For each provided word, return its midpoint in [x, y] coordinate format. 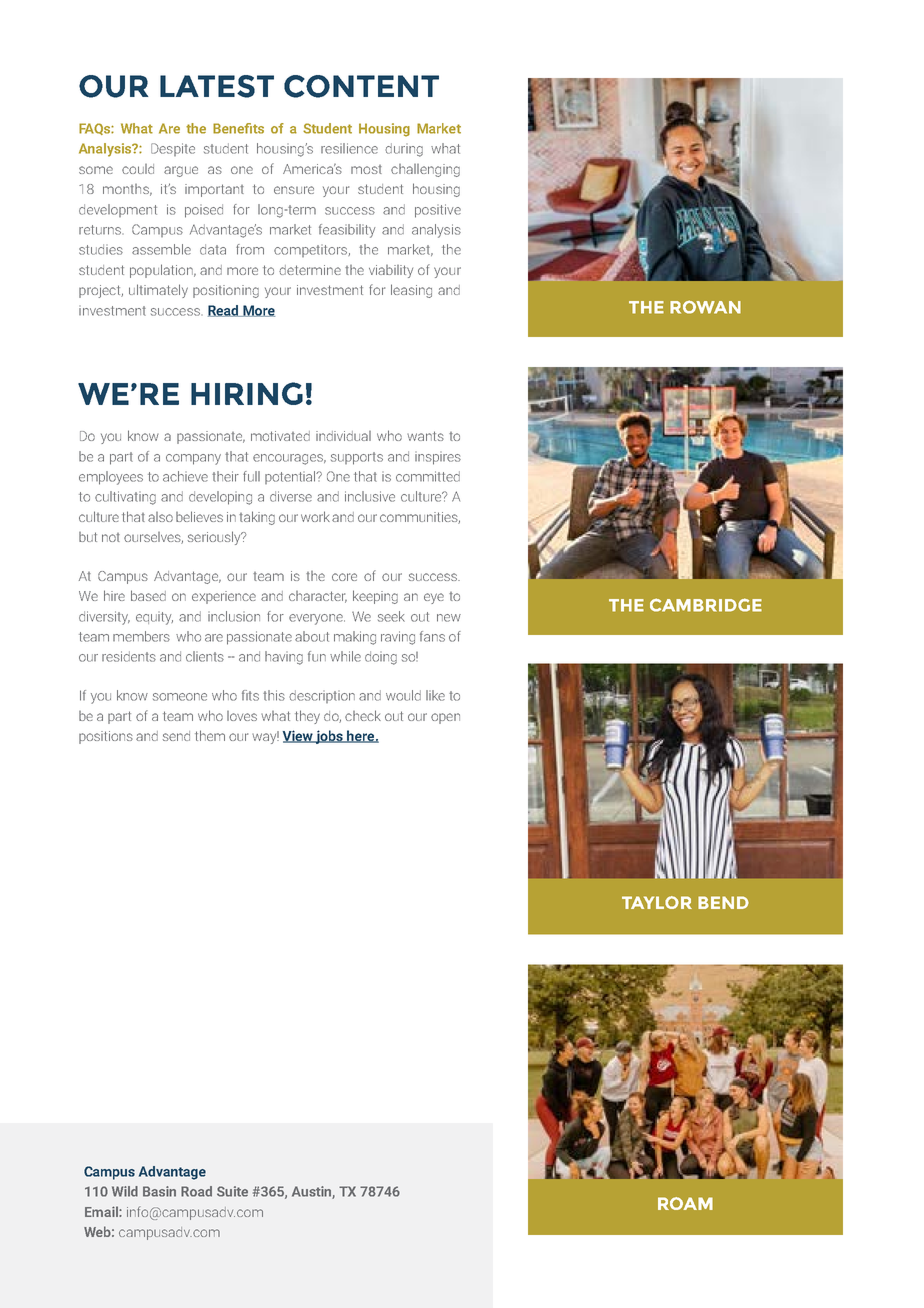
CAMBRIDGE [706, 605]
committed [428, 476]
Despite [173, 149]
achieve [185, 476]
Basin [159, 1191]
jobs [329, 737]
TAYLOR [657, 902]
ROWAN [705, 307]
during [404, 150]
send [176, 736]
